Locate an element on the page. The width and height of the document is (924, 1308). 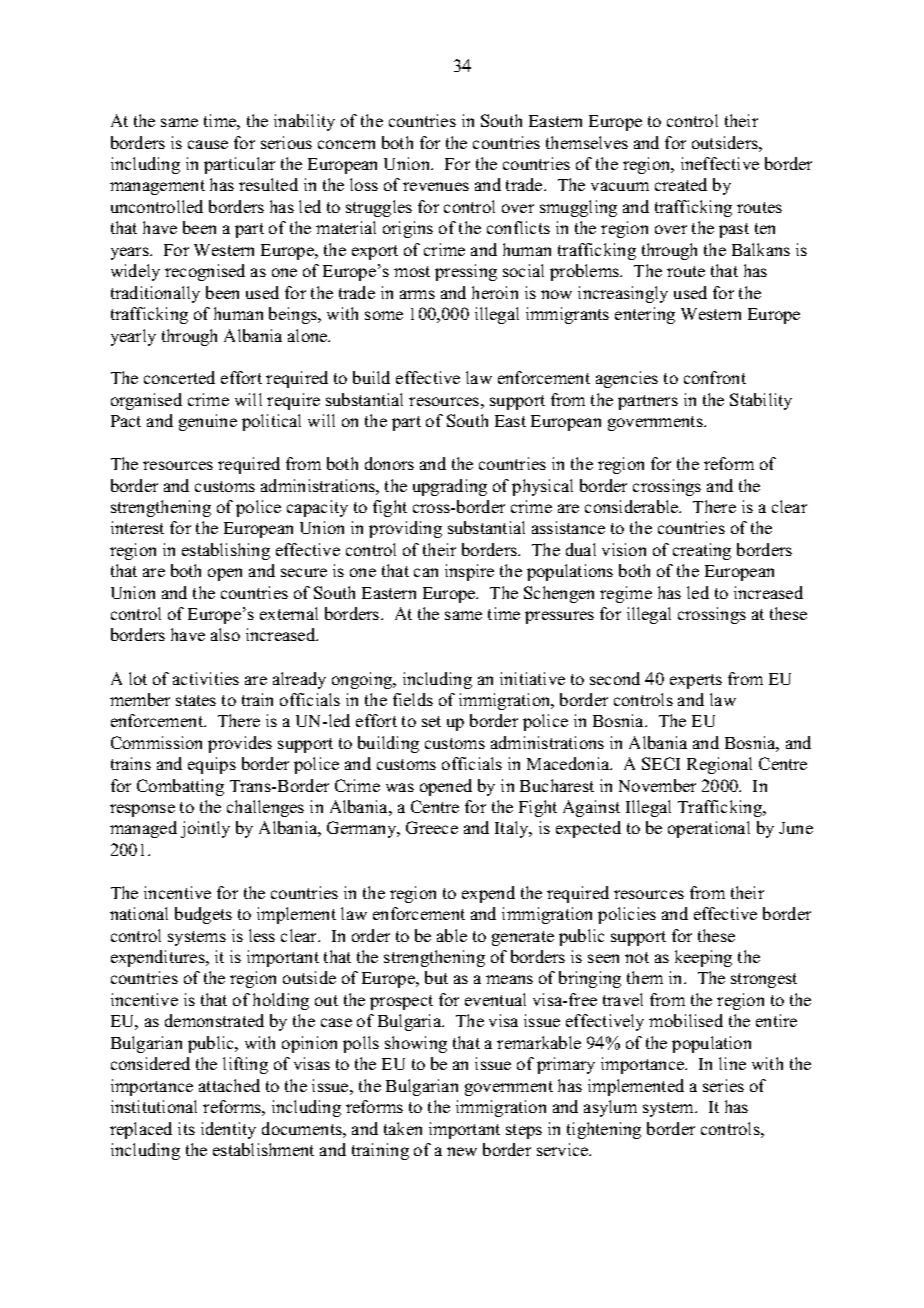
inspire is located at coordinates (469, 572).
